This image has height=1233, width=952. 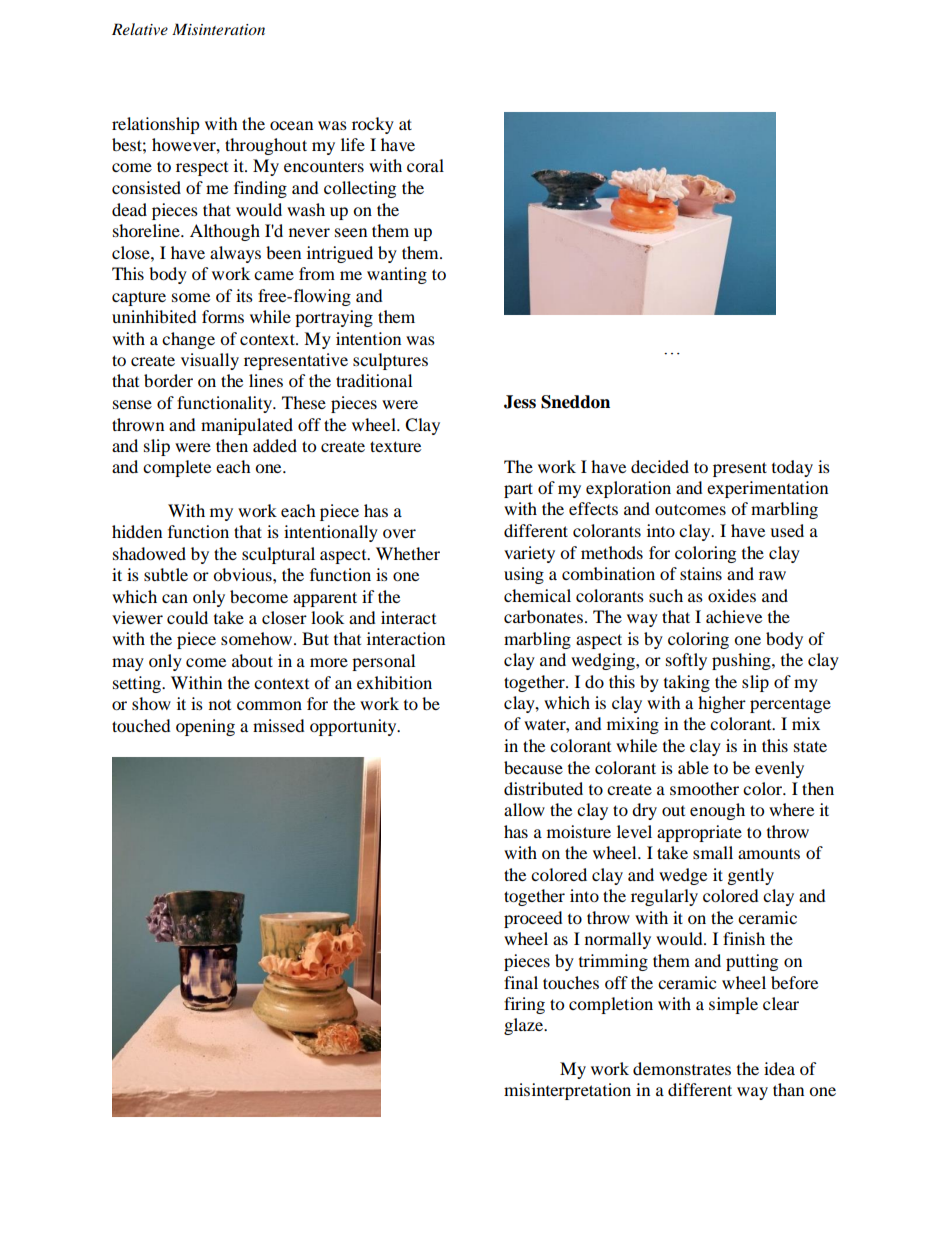 What do you see at coordinates (353, 144) in the image?
I see `life` at bounding box center [353, 144].
